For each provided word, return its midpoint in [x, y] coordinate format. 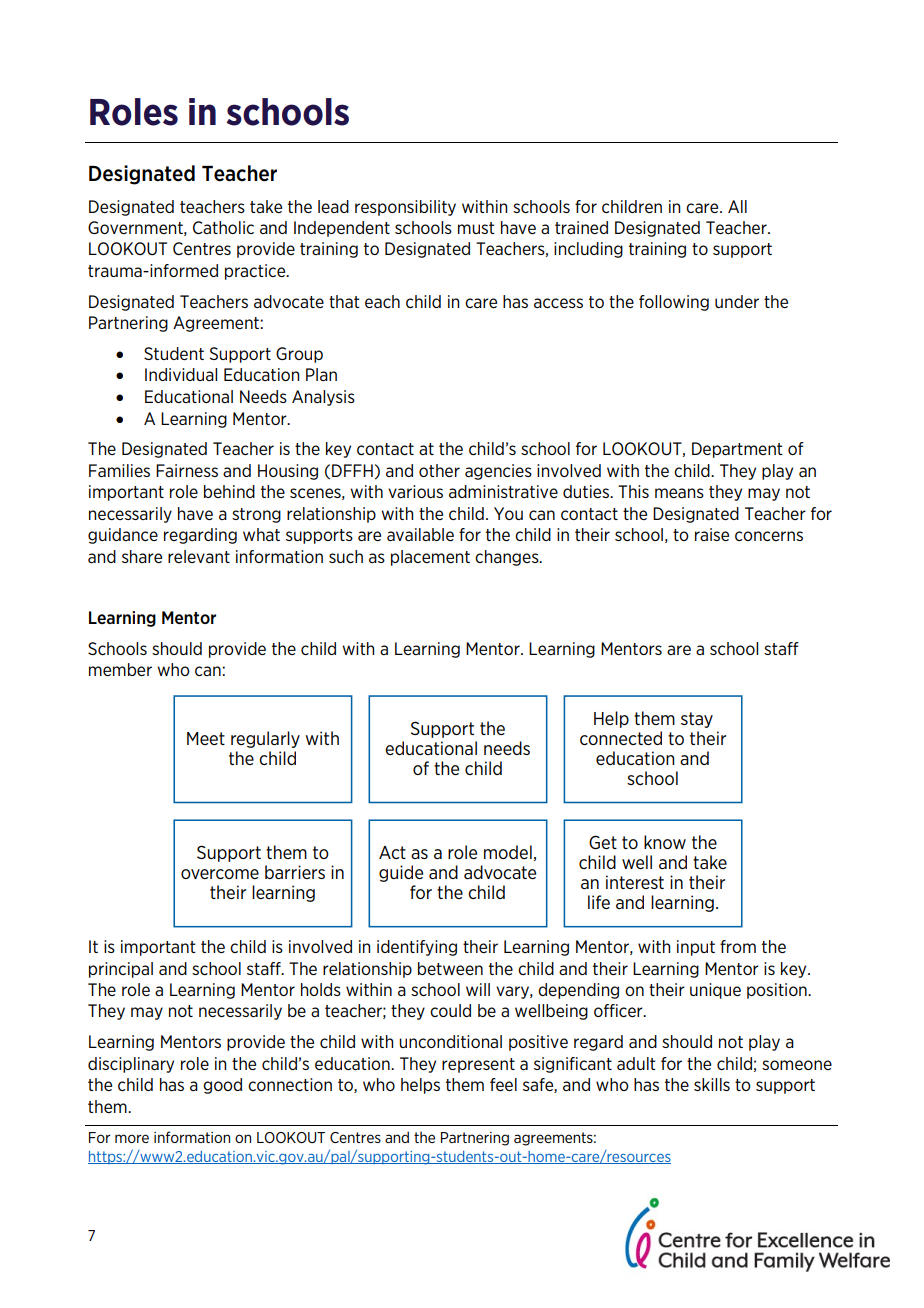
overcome [220, 874]
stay [697, 720]
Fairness [187, 470]
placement [430, 558]
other [439, 470]
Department [737, 450]
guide [401, 873]
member [120, 669]
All [737, 206]
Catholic [223, 227]
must [476, 228]
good [222, 1086]
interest [635, 882]
